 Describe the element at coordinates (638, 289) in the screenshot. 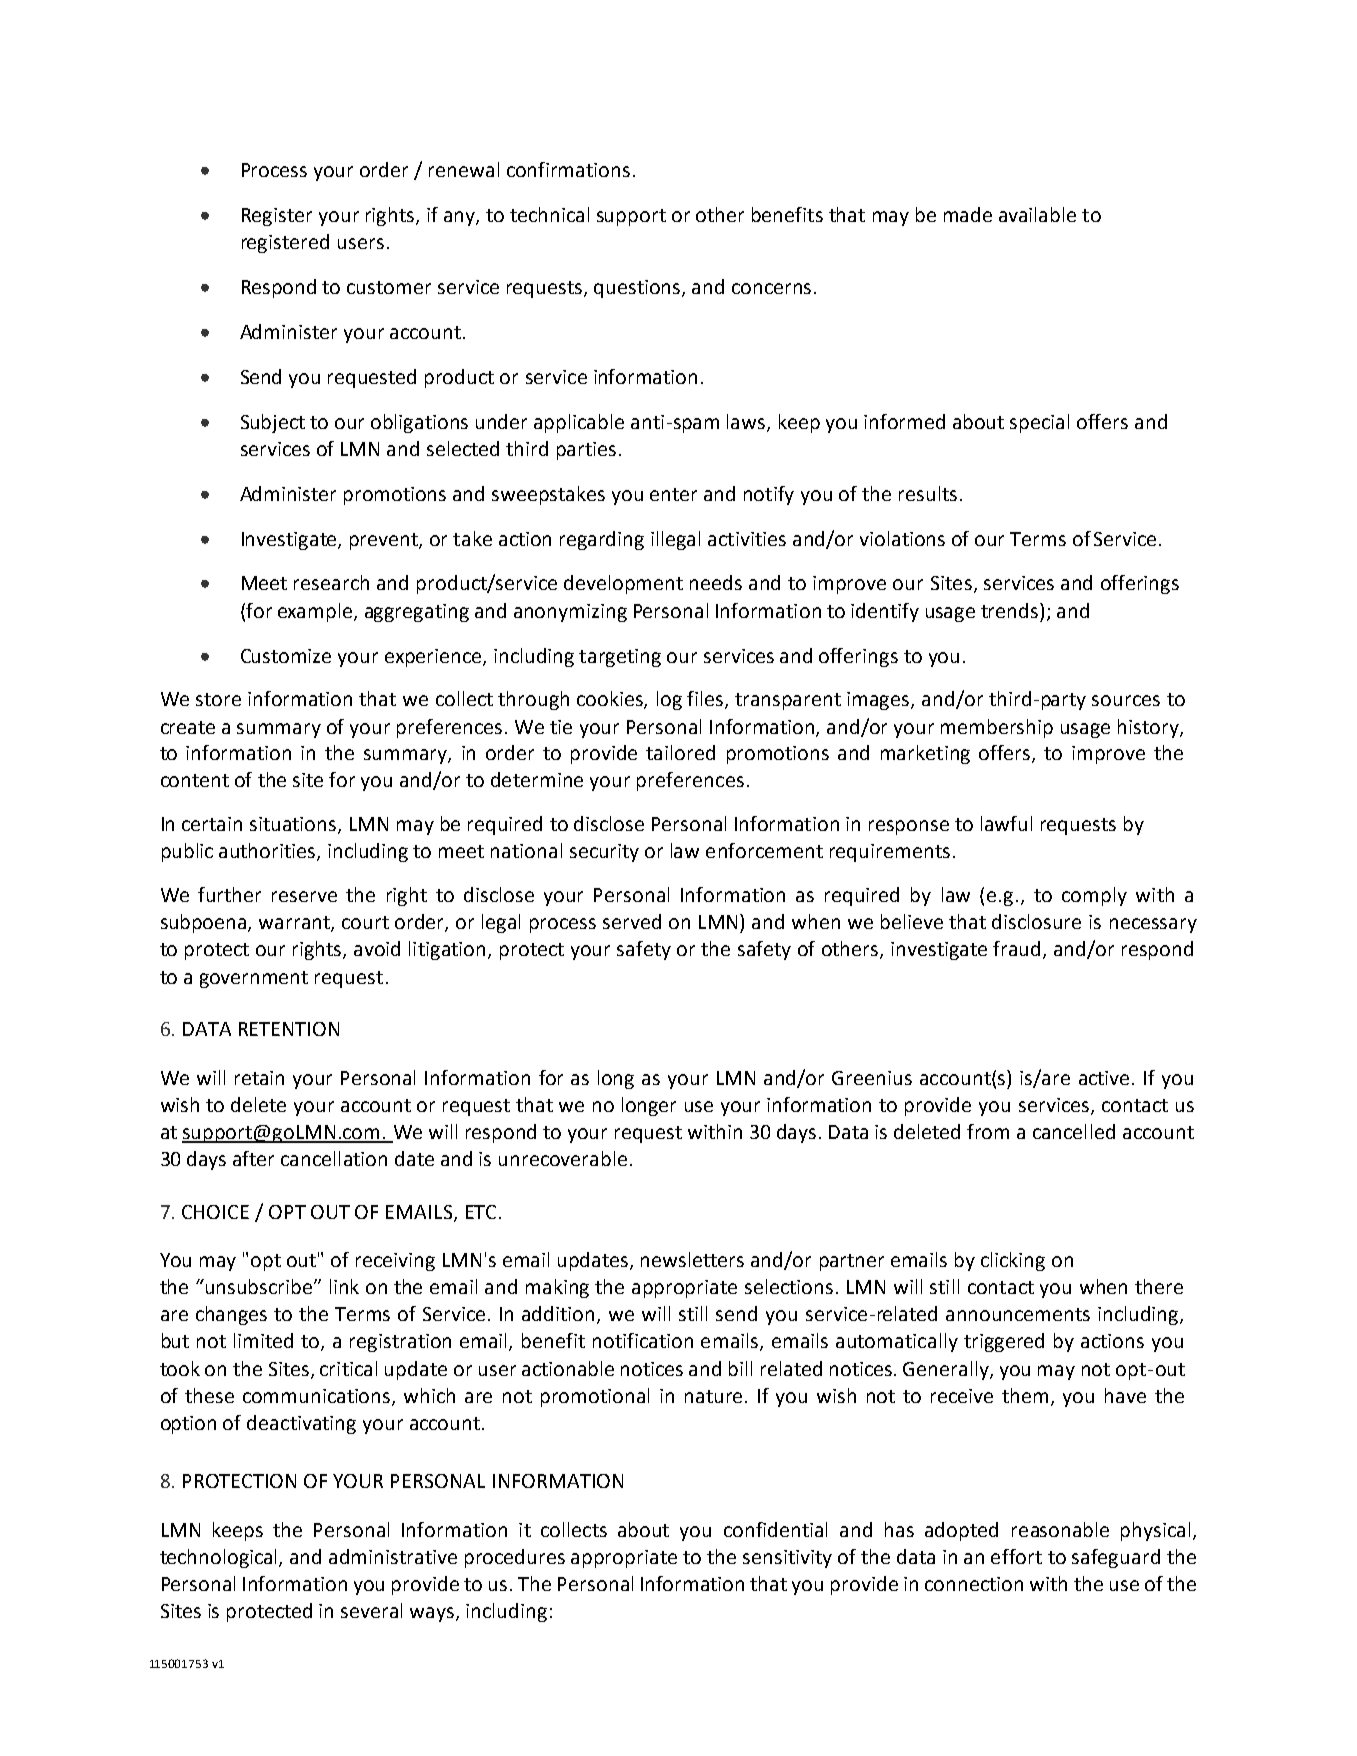

I see `questions` at that location.
